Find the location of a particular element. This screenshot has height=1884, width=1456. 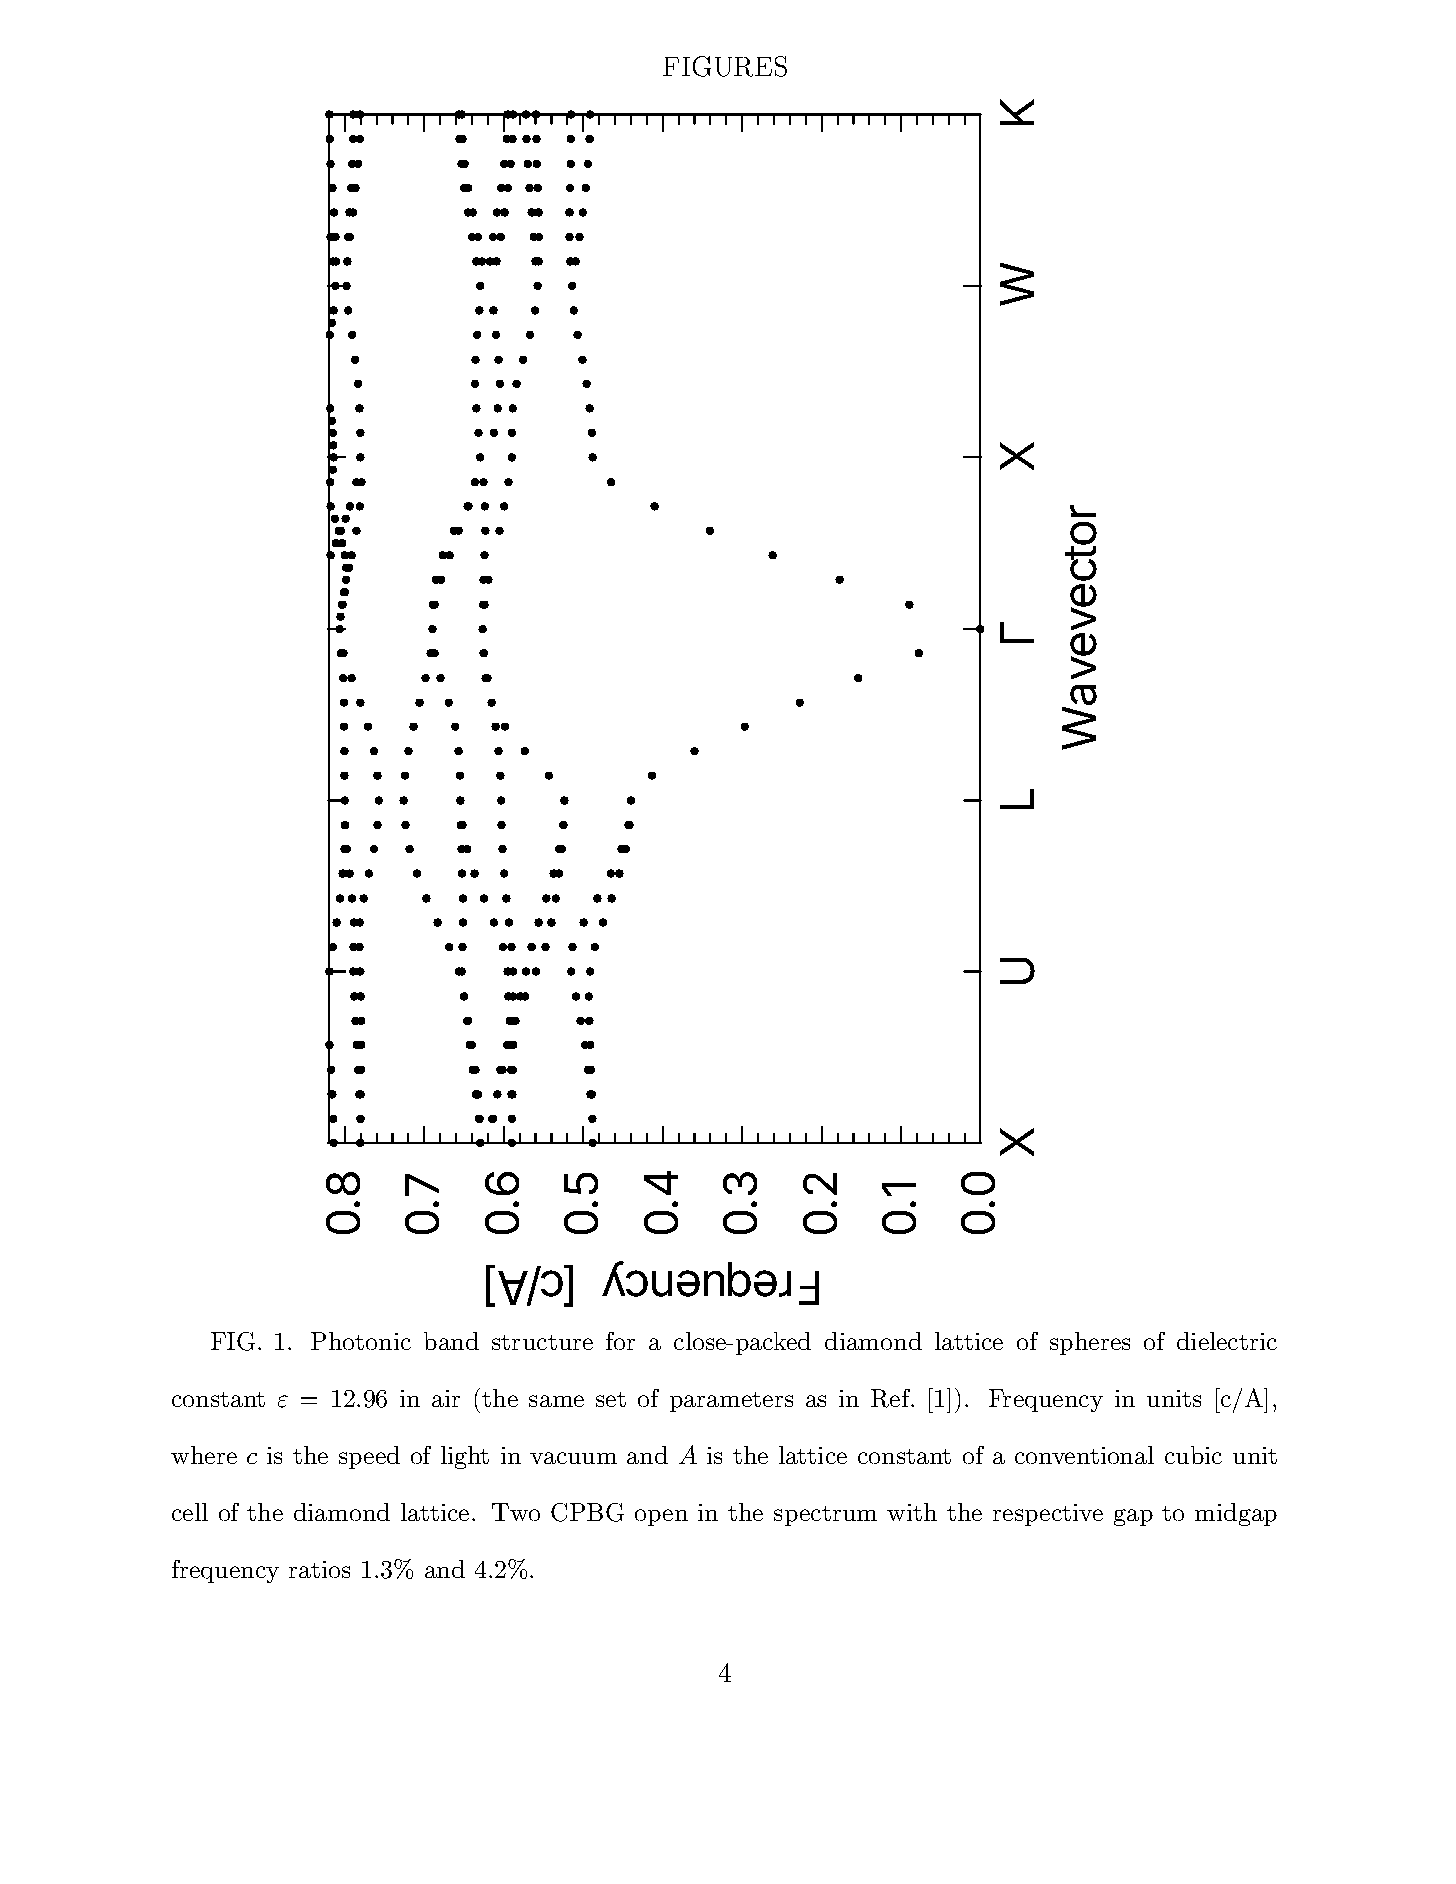

spheres is located at coordinates (1090, 1343).
